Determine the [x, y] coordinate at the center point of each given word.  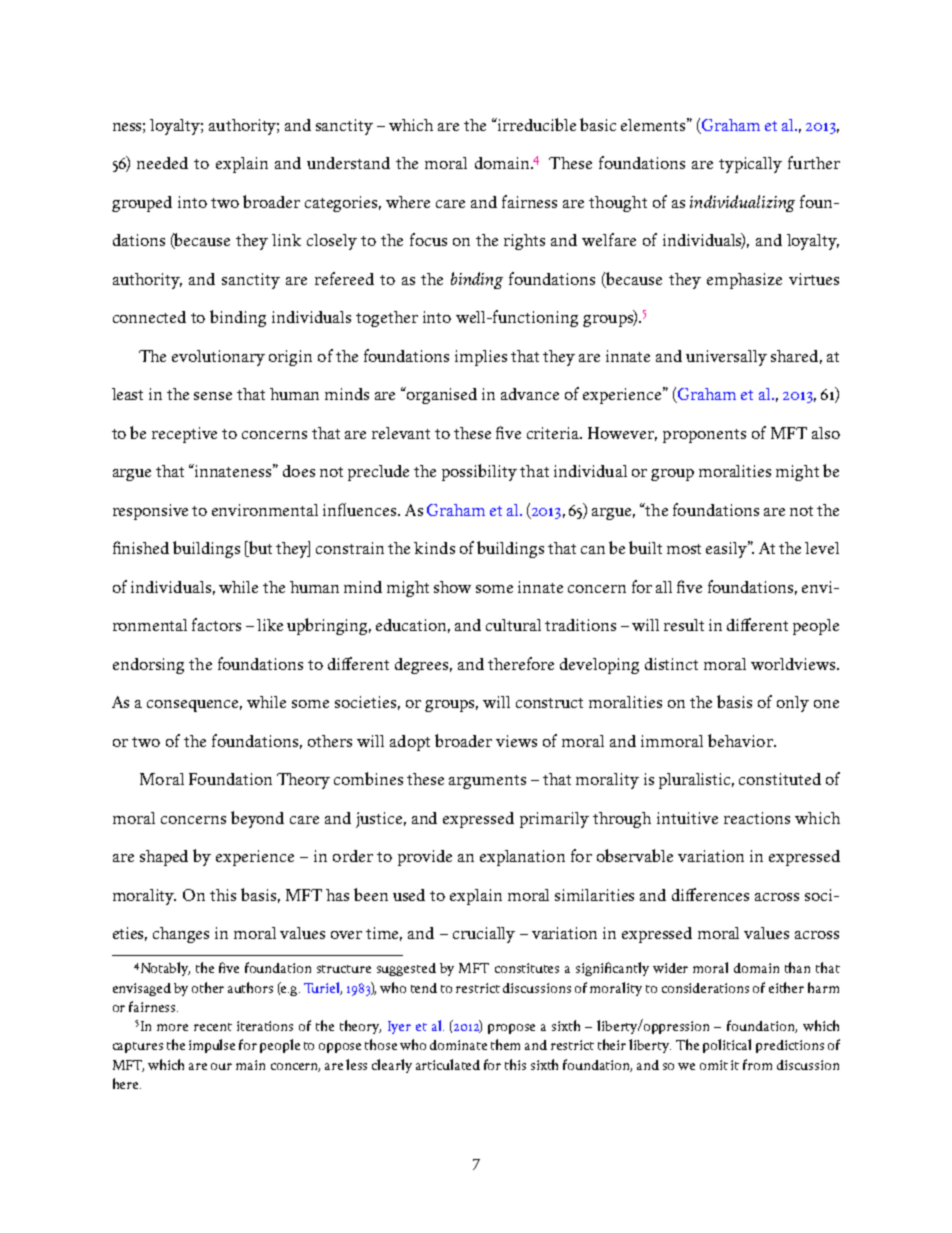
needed [162, 163]
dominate [458, 1045]
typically [750, 165]
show [452, 587]
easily [727, 549]
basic [598, 124]
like [270, 625]
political [727, 1046]
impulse [212, 1046]
